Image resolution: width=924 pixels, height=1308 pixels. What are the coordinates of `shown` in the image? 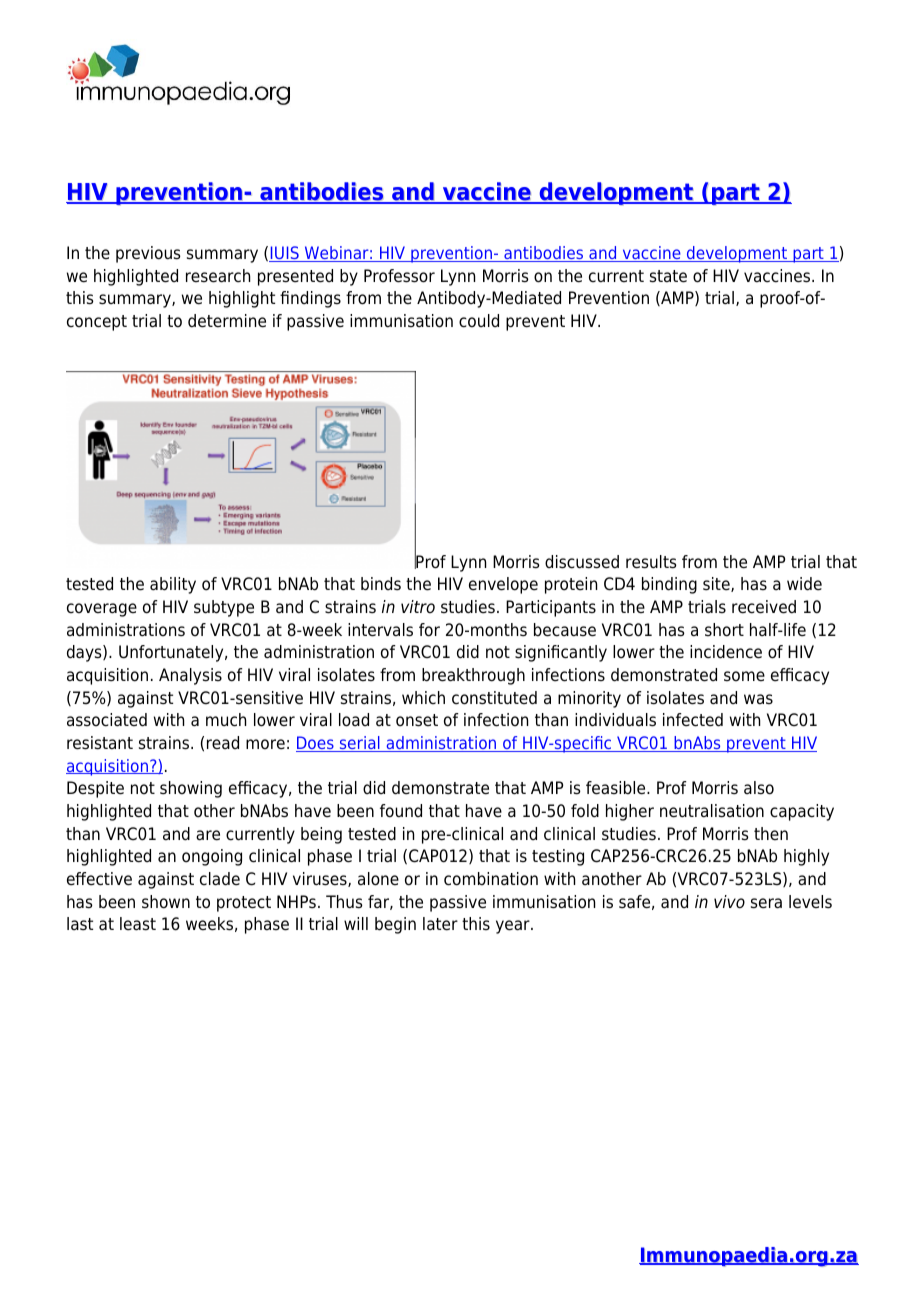 It's located at (166, 902).
